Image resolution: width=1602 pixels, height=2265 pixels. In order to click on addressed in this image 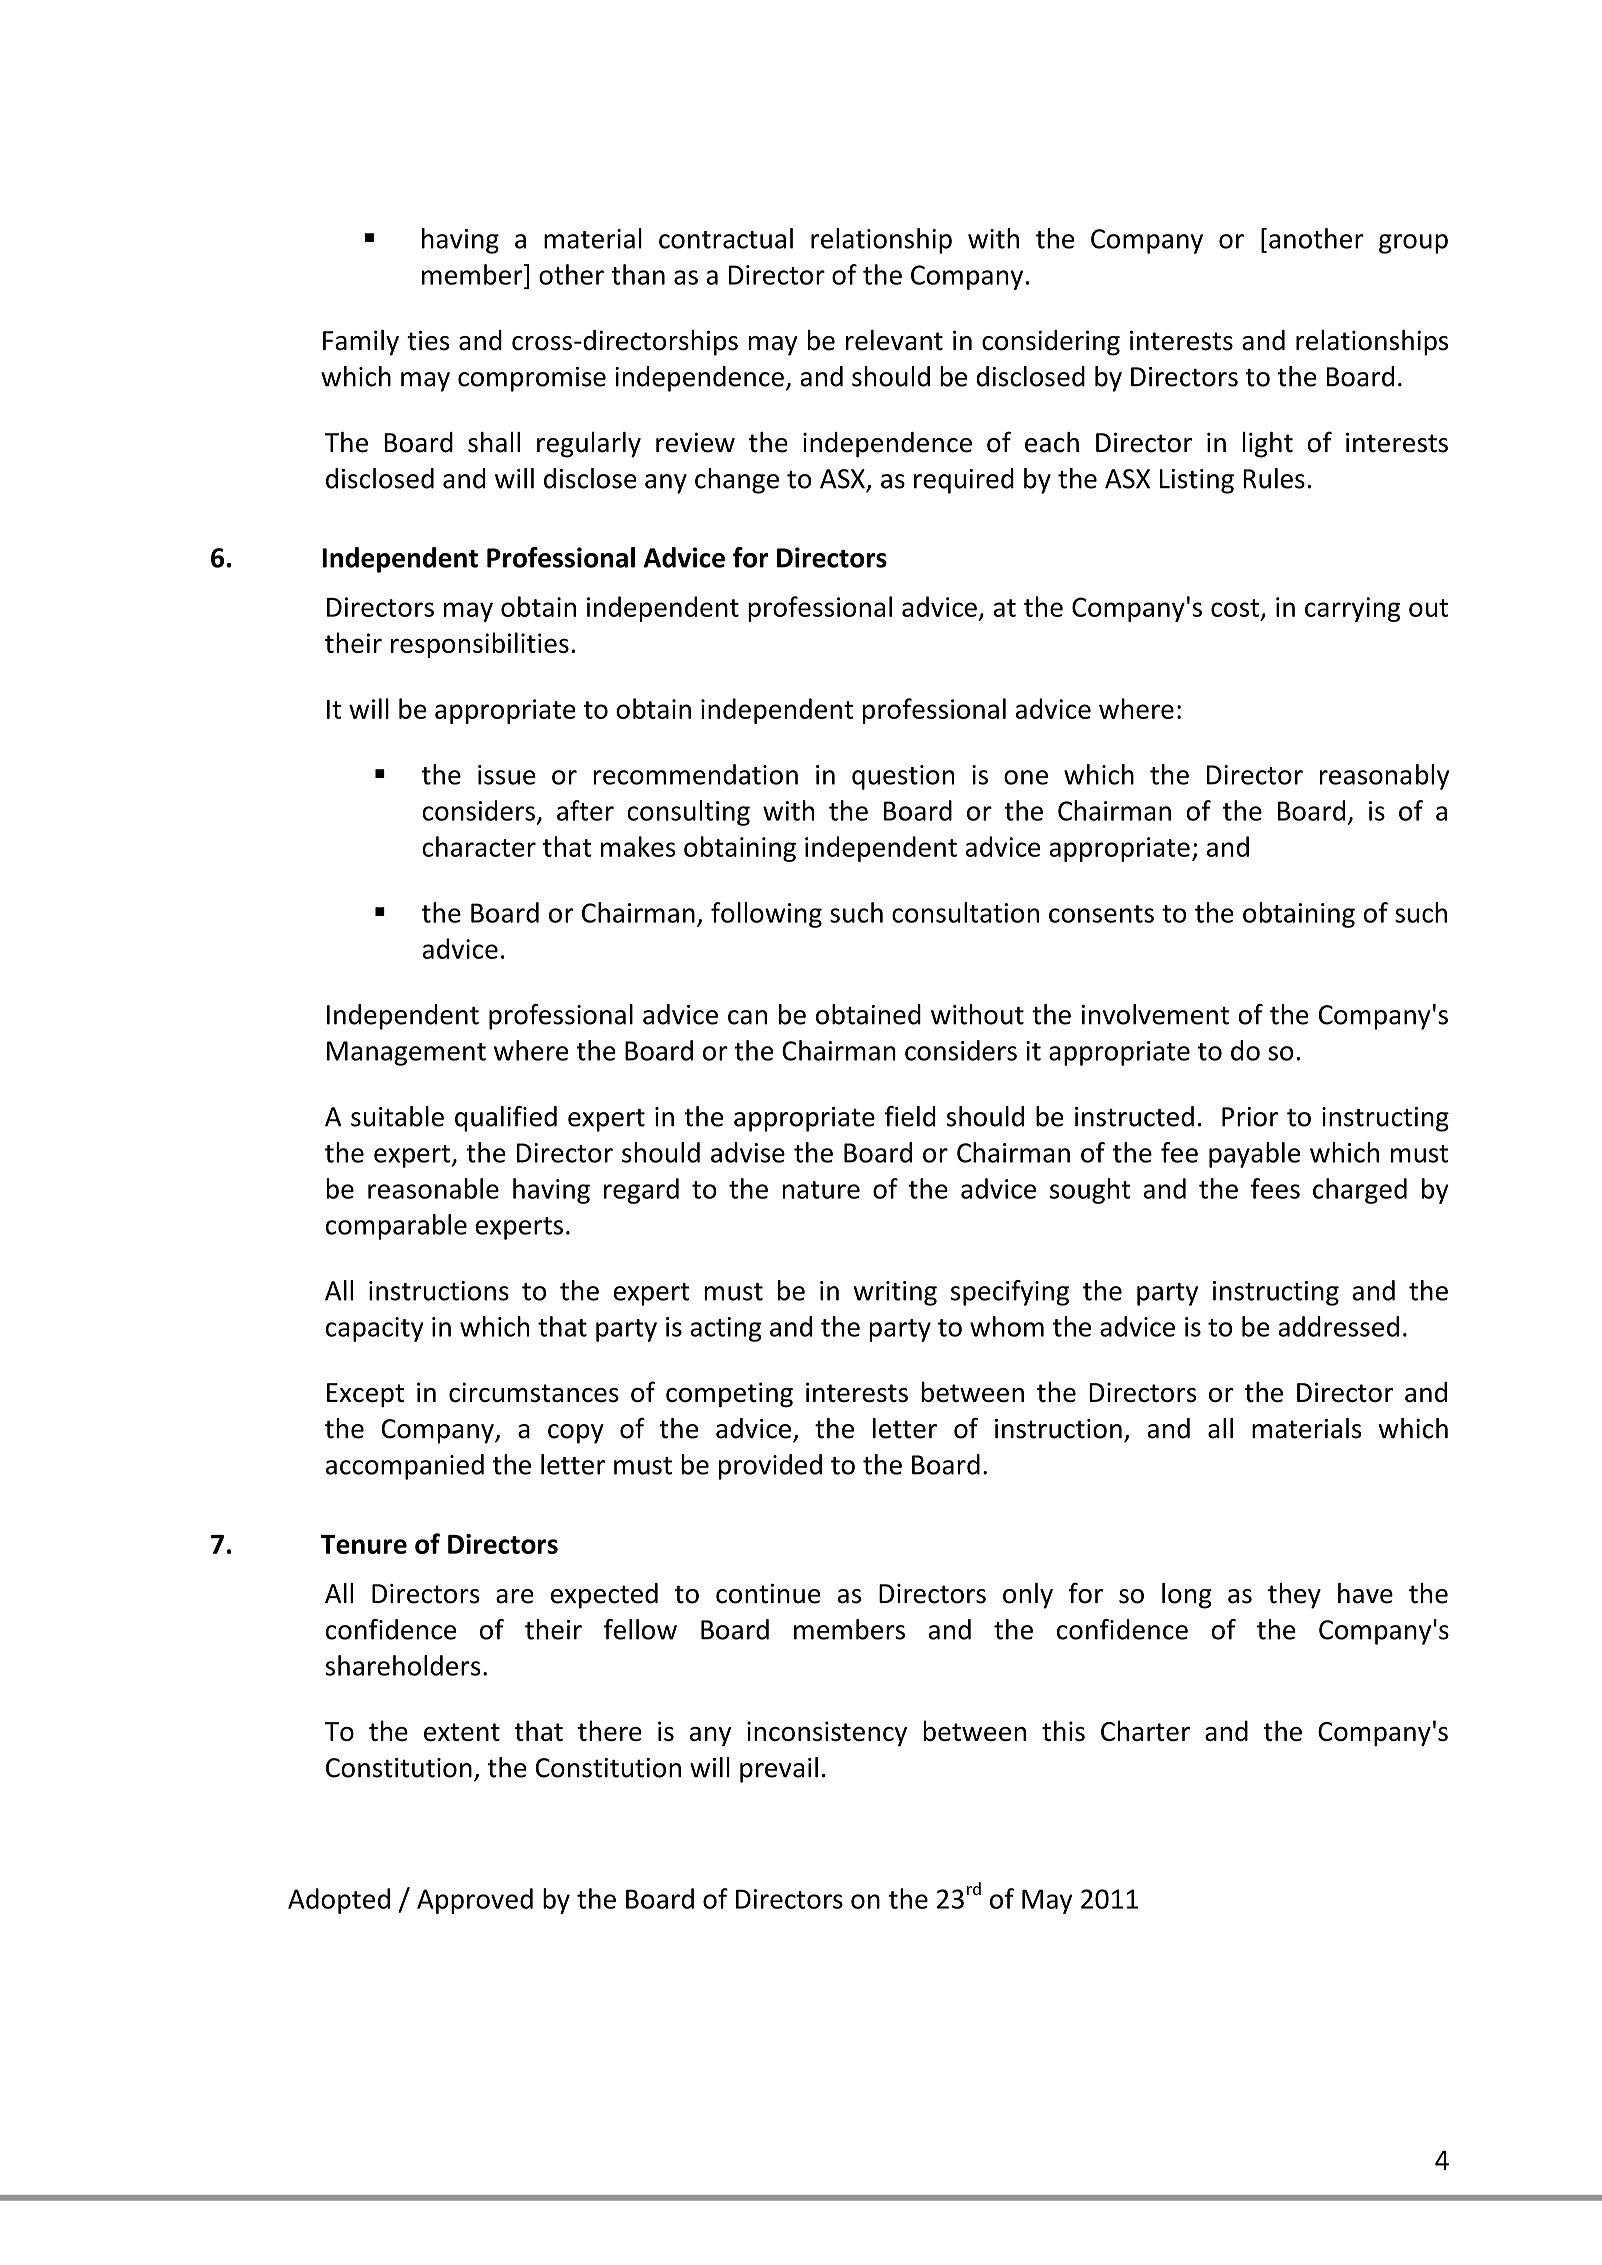, I will do `click(1338, 1326)`.
